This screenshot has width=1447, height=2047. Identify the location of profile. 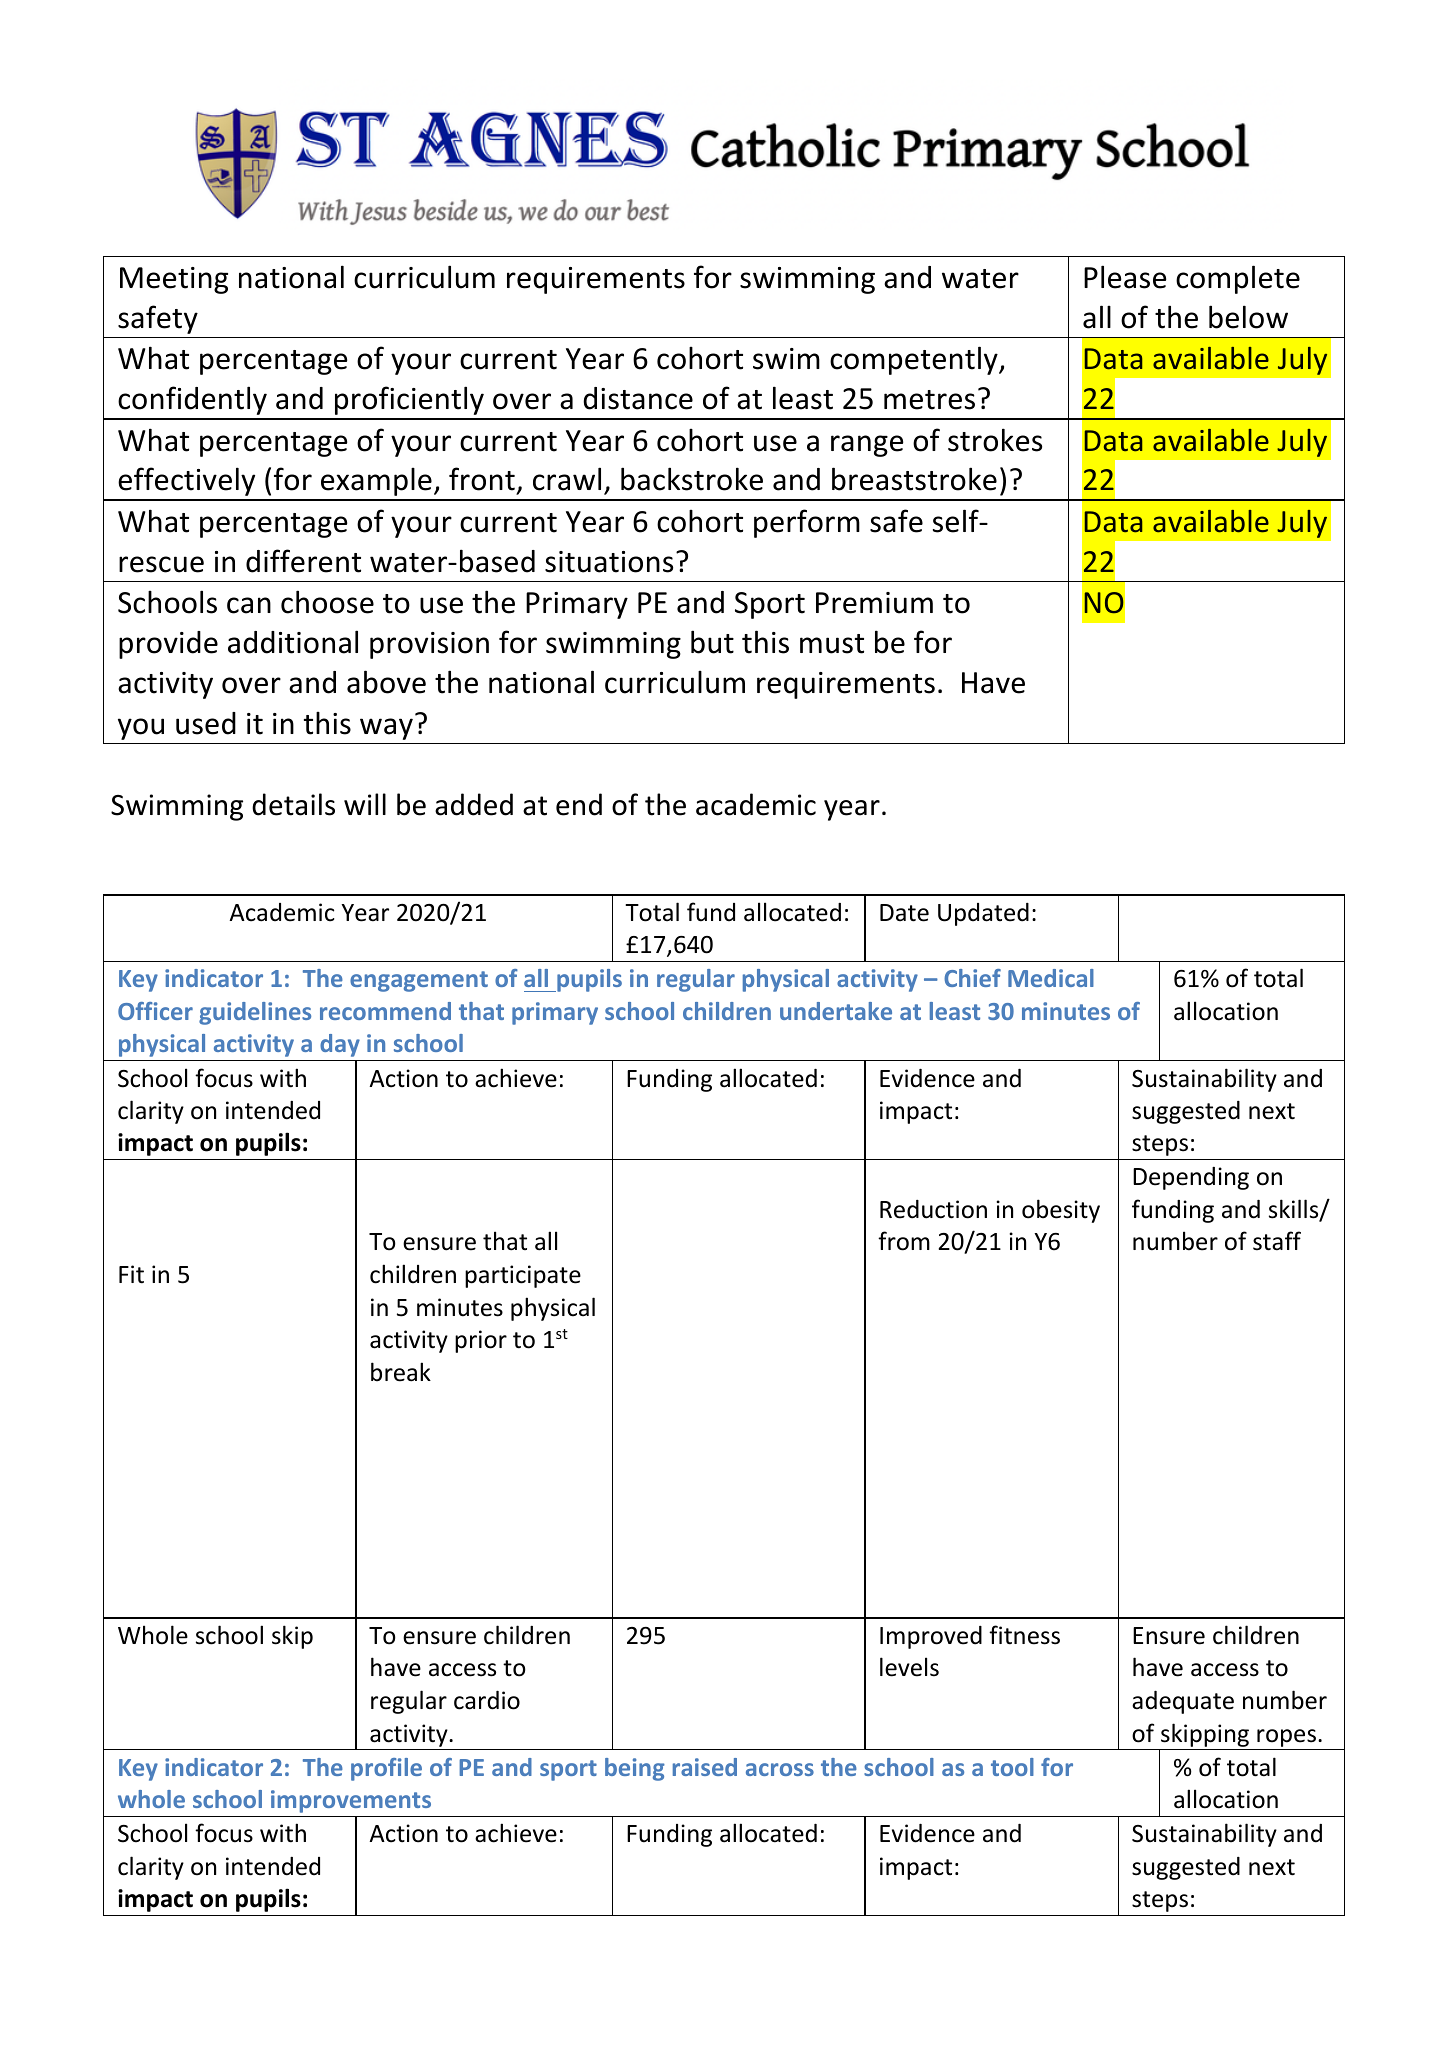
(386, 1769).
